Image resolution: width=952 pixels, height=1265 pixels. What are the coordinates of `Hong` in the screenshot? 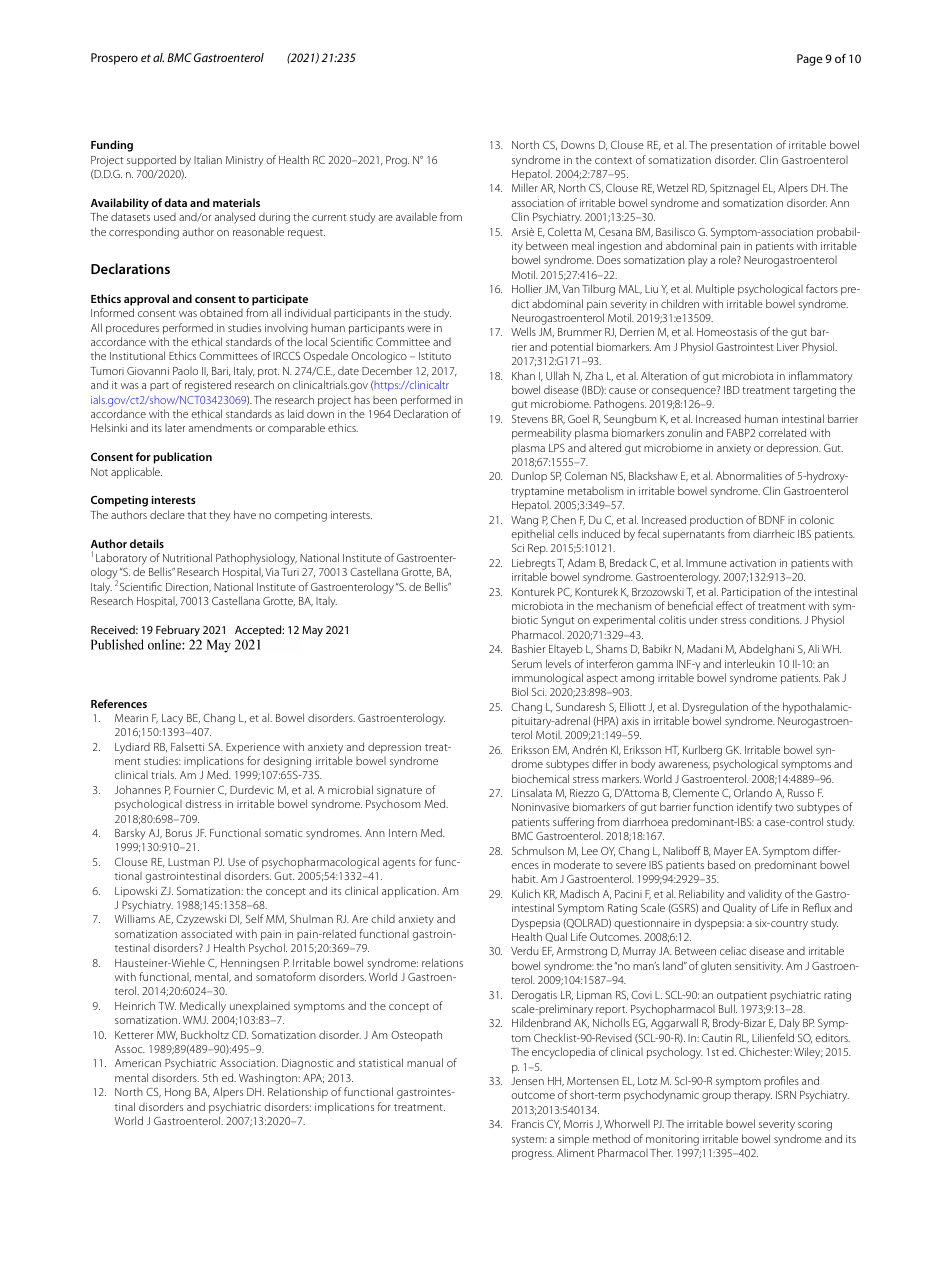 It's located at (178, 1093).
